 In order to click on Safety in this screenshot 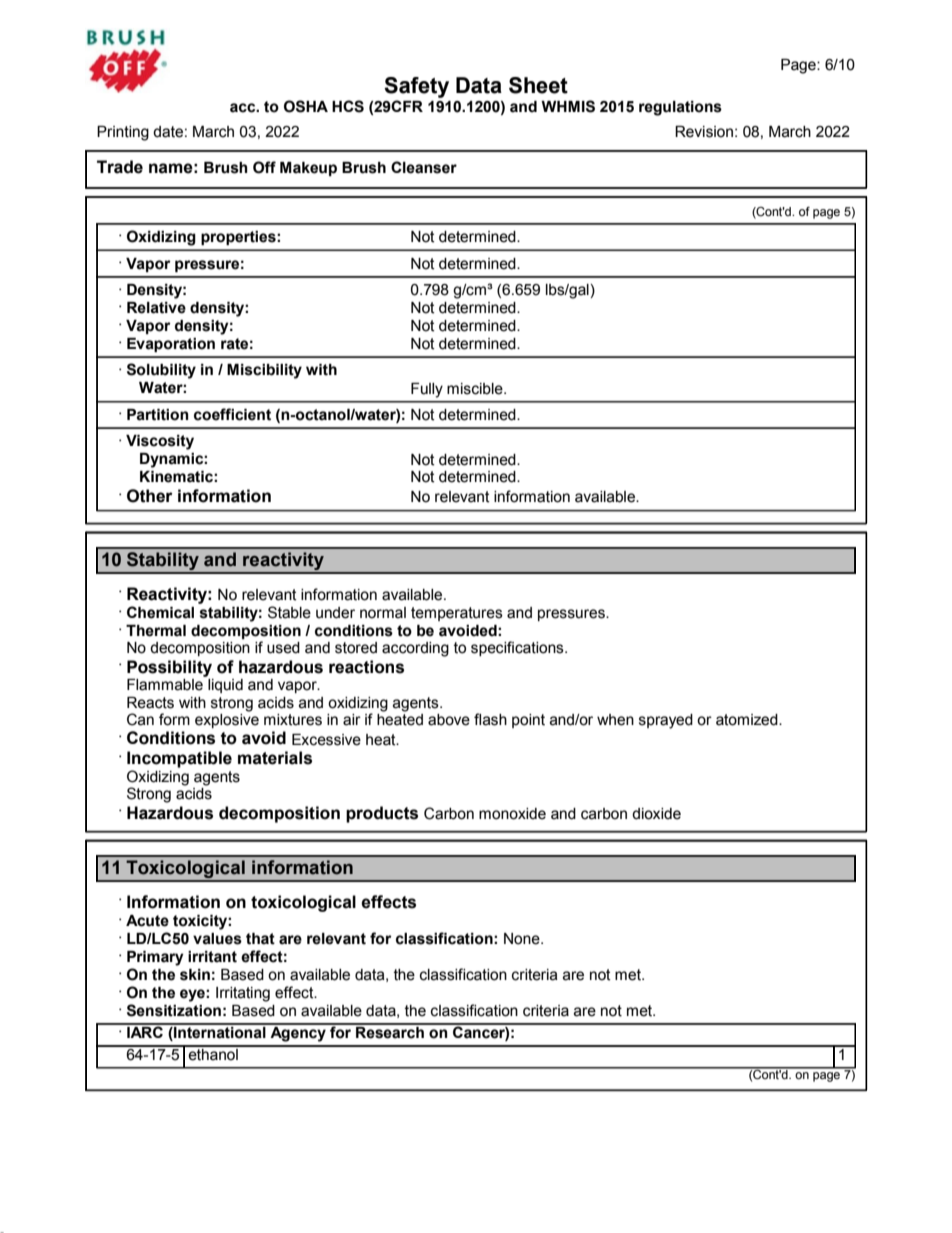, I will do `click(416, 87)`.
